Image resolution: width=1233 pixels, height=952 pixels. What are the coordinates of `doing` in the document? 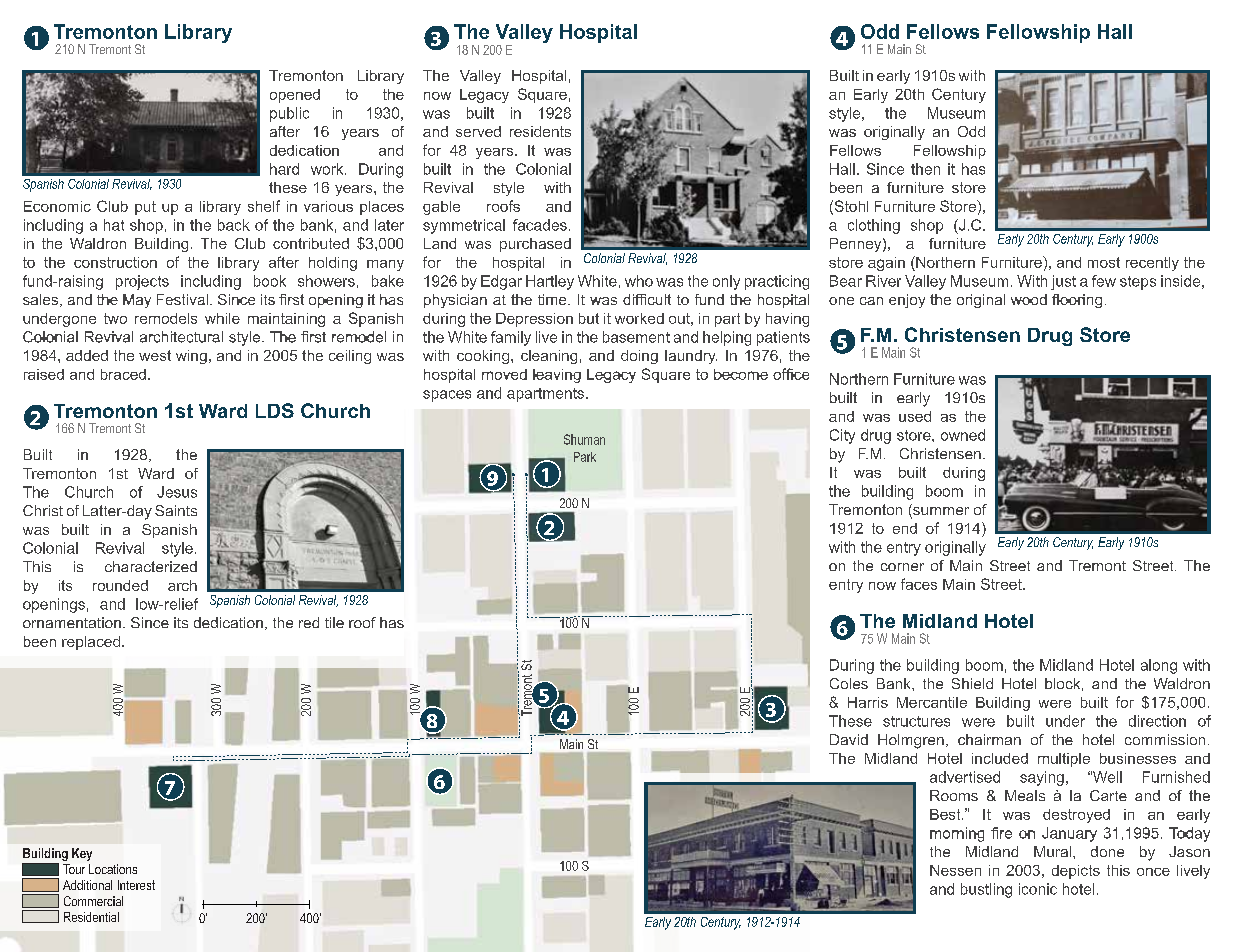 It's located at (639, 357).
